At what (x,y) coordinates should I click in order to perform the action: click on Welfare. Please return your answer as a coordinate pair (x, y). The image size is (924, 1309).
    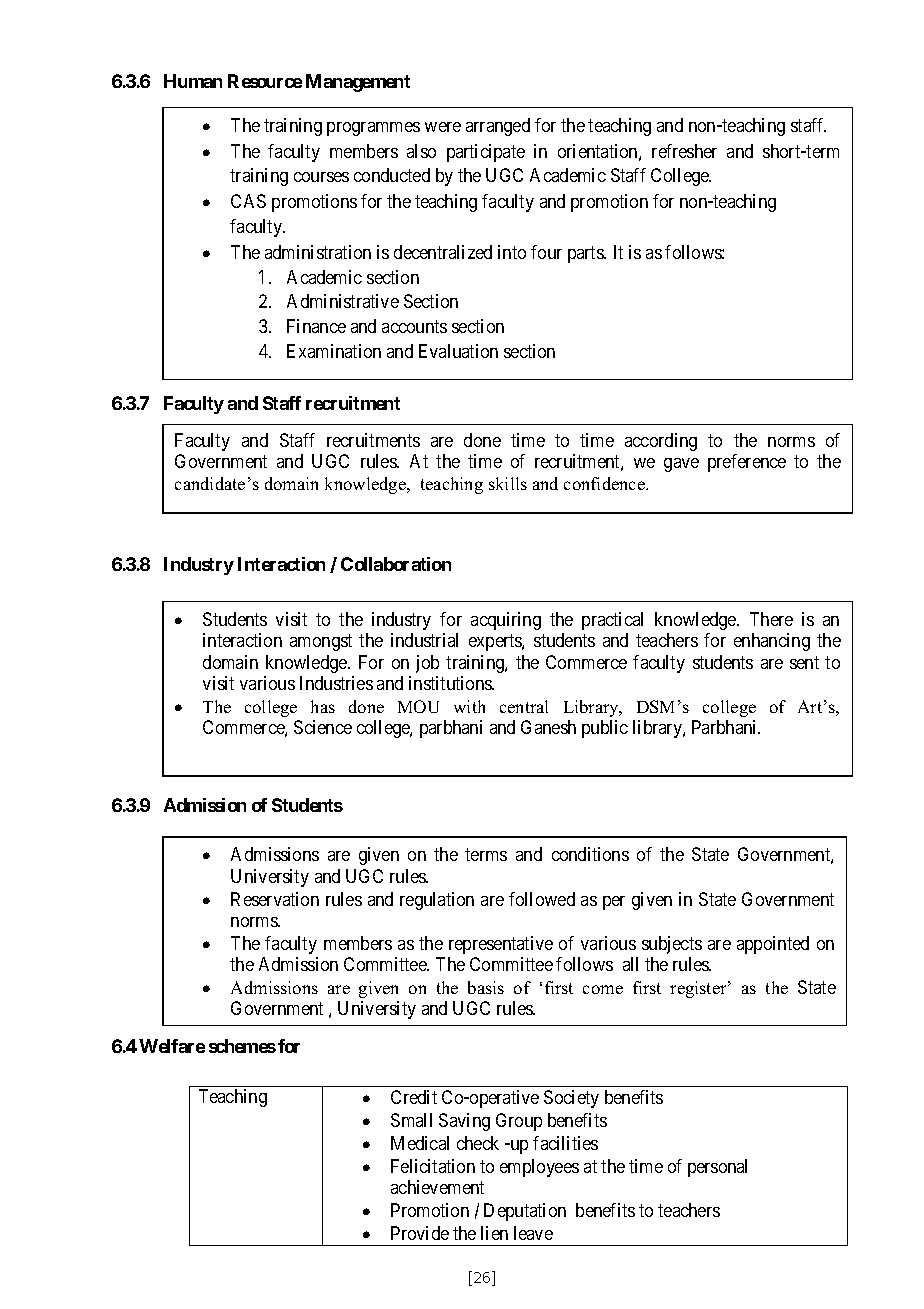
    Looking at the image, I should click on (172, 1046).
